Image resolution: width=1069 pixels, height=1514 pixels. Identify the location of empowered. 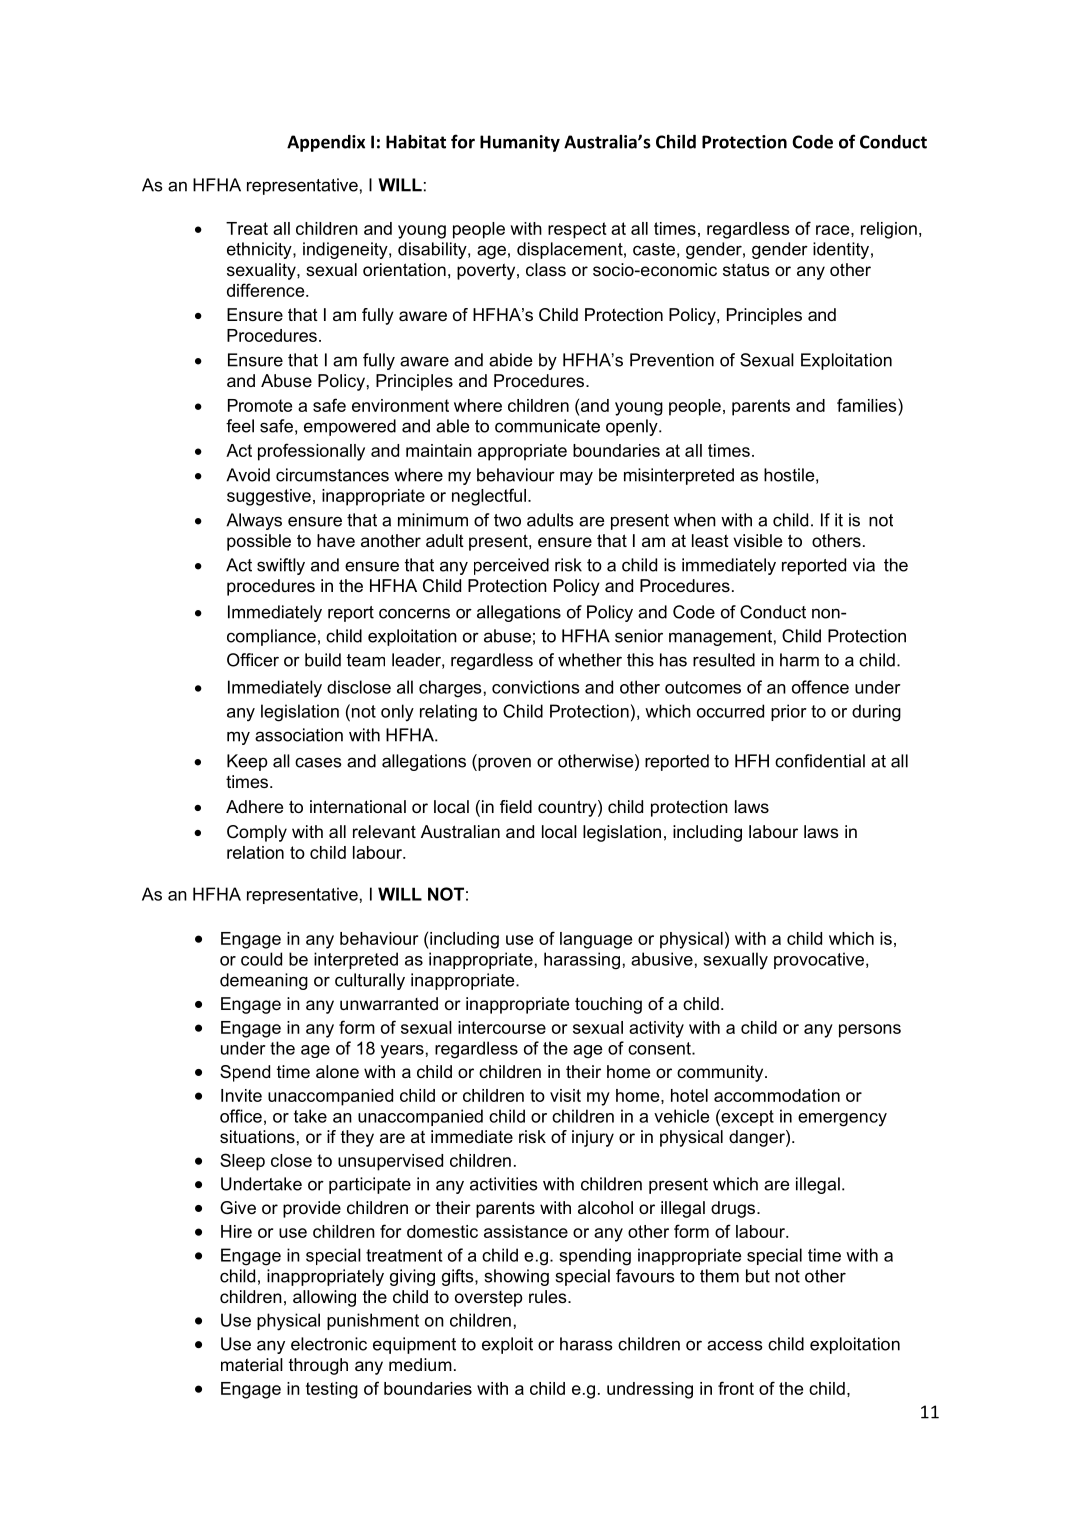
(350, 427).
